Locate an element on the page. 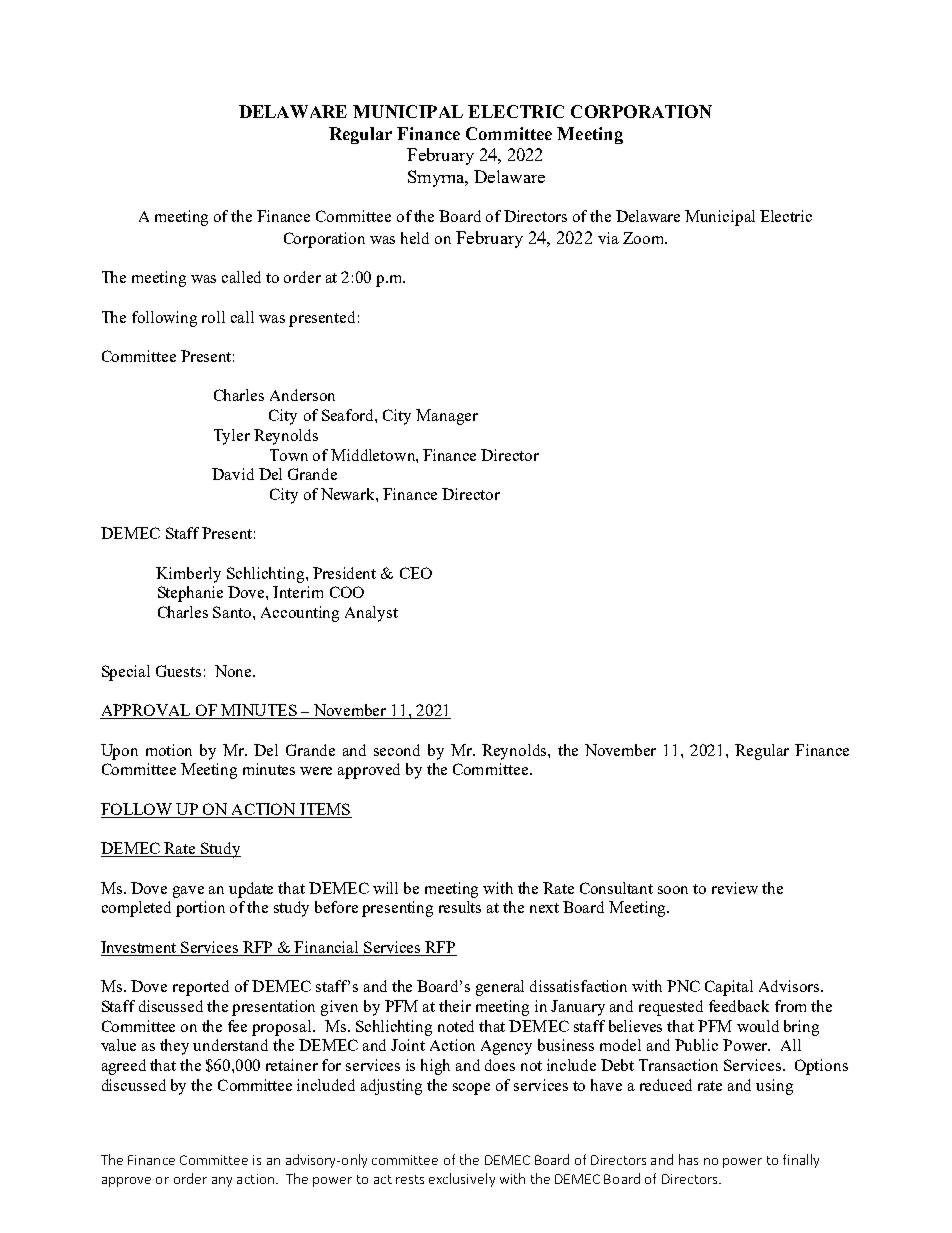  any is located at coordinates (222, 1182).
